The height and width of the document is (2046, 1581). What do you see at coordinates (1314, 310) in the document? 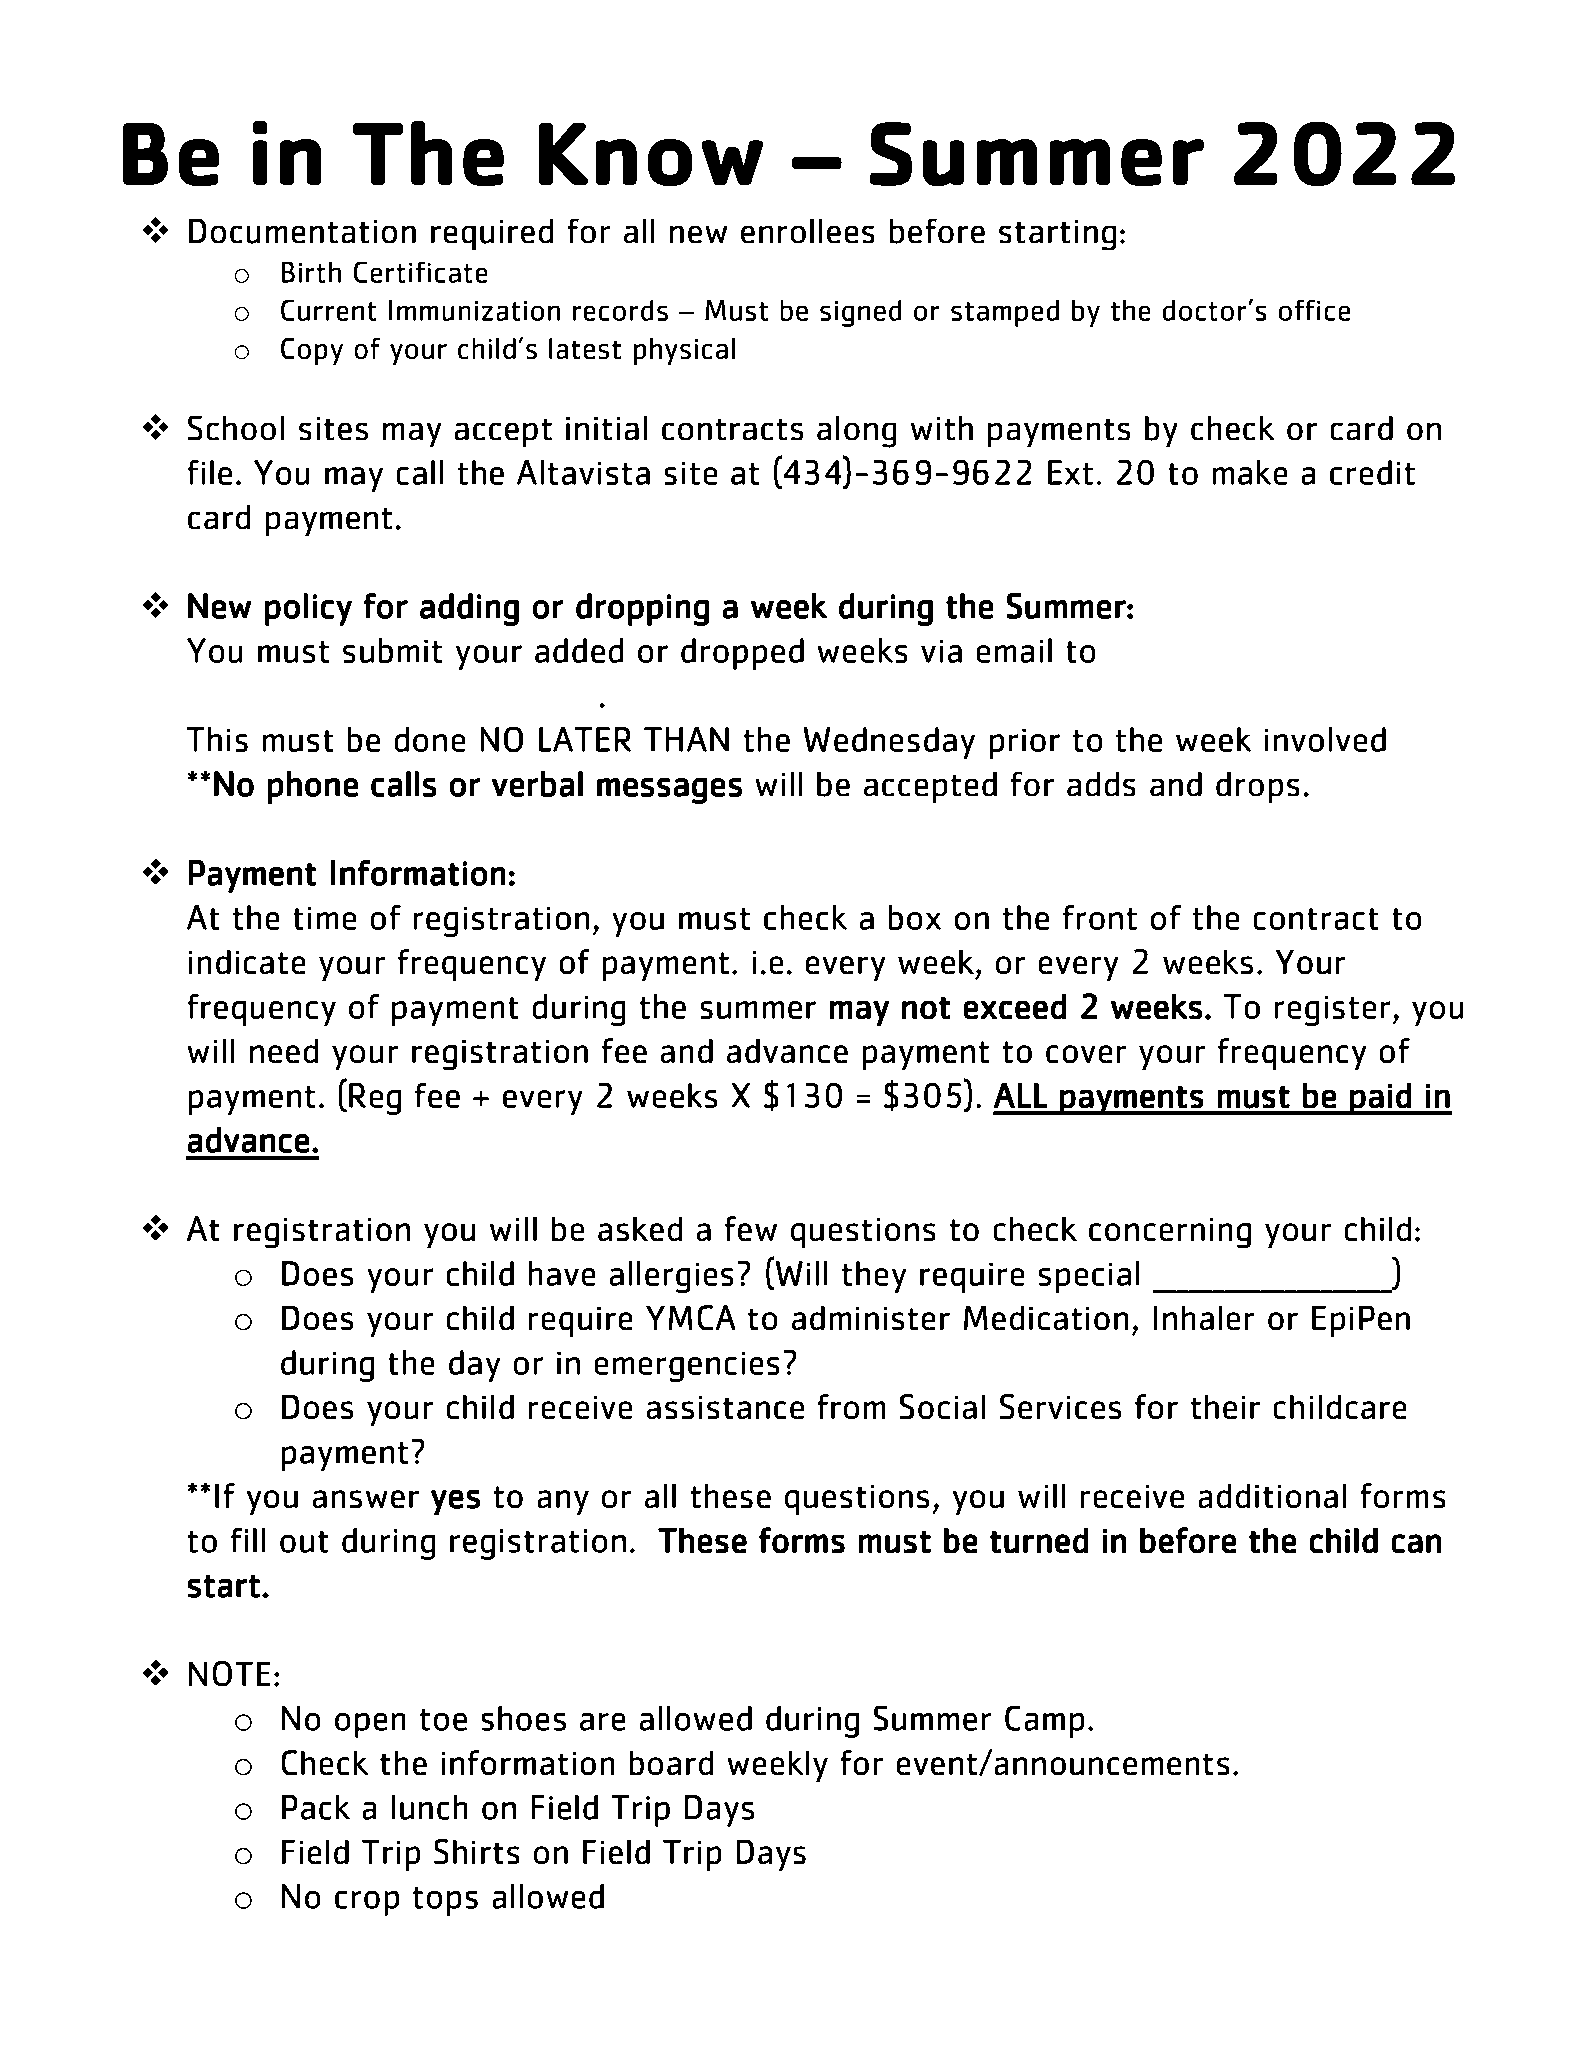
I see `office` at bounding box center [1314, 310].
